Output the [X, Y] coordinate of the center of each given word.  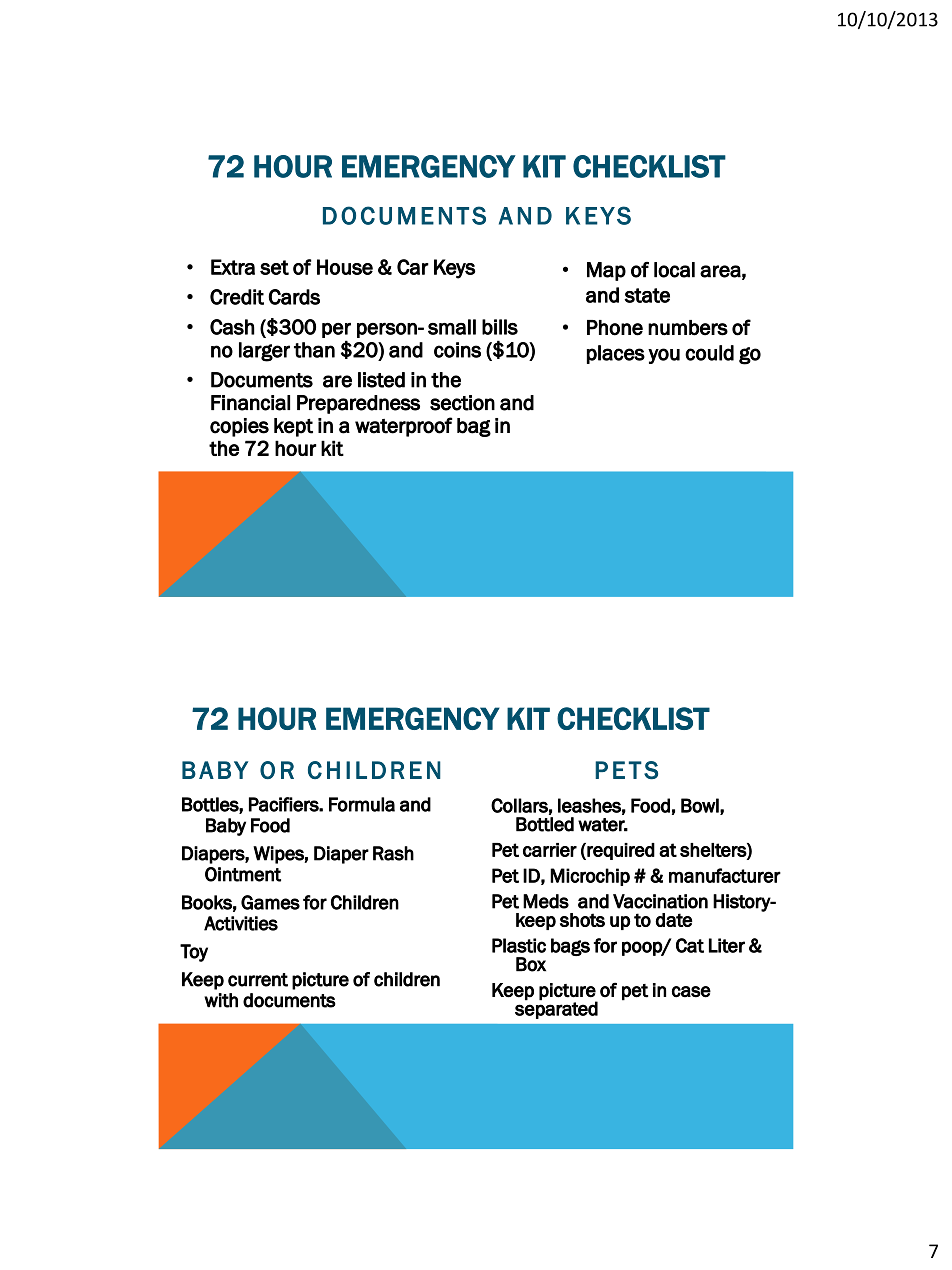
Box [531, 964]
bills [500, 327]
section [462, 403]
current [258, 980]
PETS [626, 770]
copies [239, 427]
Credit [237, 297]
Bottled [545, 824]
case [691, 992]
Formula [362, 804]
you [664, 356]
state [647, 295]
